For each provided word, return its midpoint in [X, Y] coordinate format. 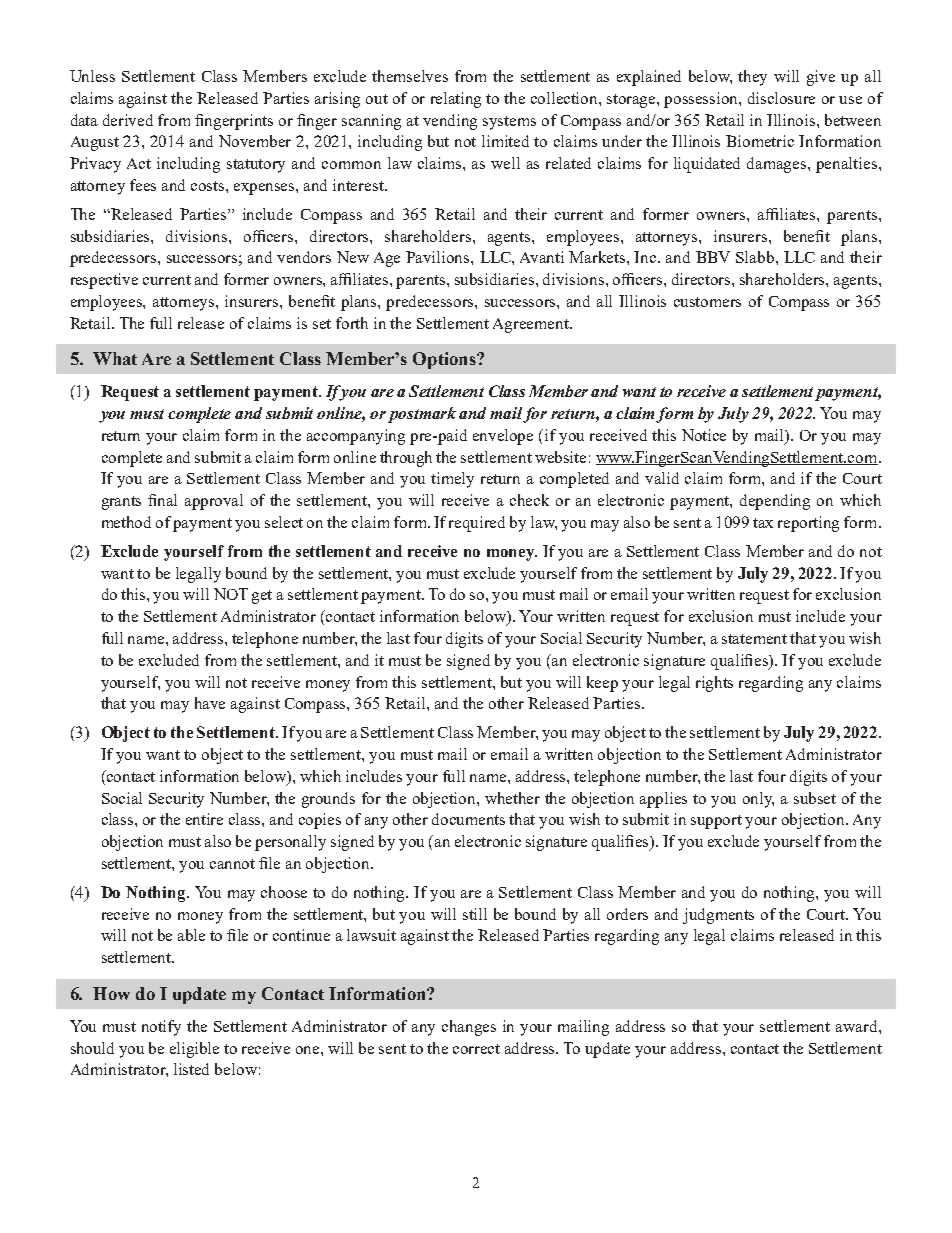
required [477, 524]
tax [763, 523]
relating [456, 100]
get [262, 597]
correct [476, 1049]
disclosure [781, 98]
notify [161, 1028]
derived [128, 120]
